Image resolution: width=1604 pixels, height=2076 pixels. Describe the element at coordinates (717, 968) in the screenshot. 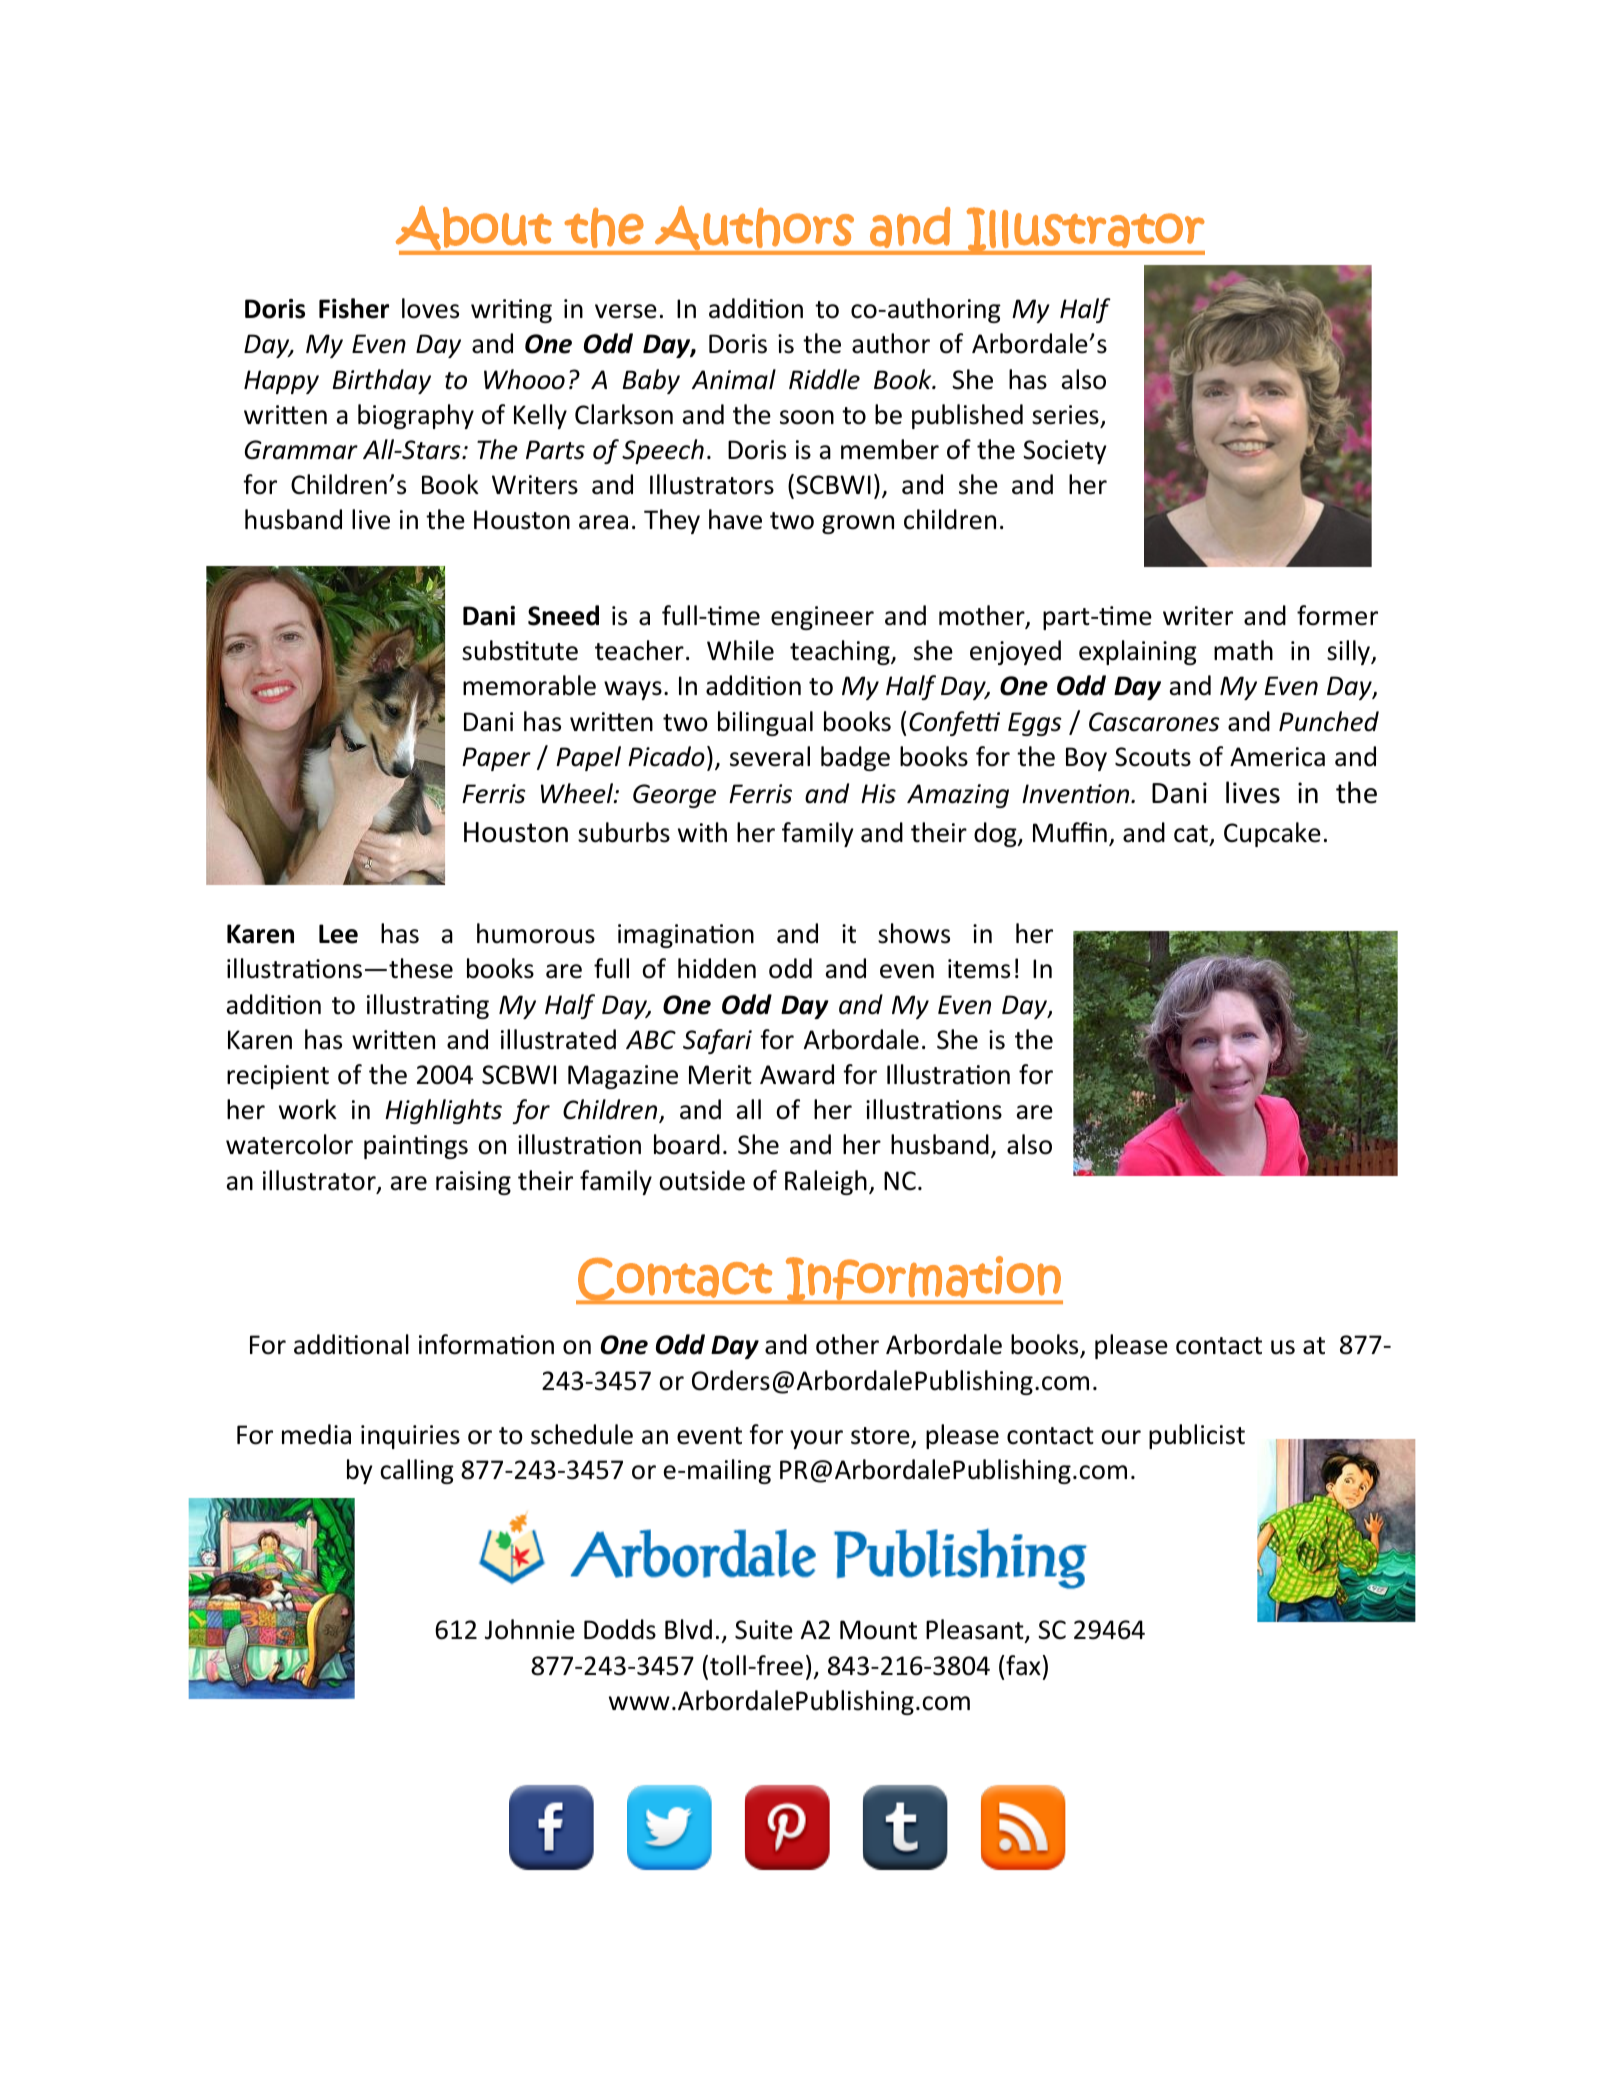

I see `hidden` at that location.
